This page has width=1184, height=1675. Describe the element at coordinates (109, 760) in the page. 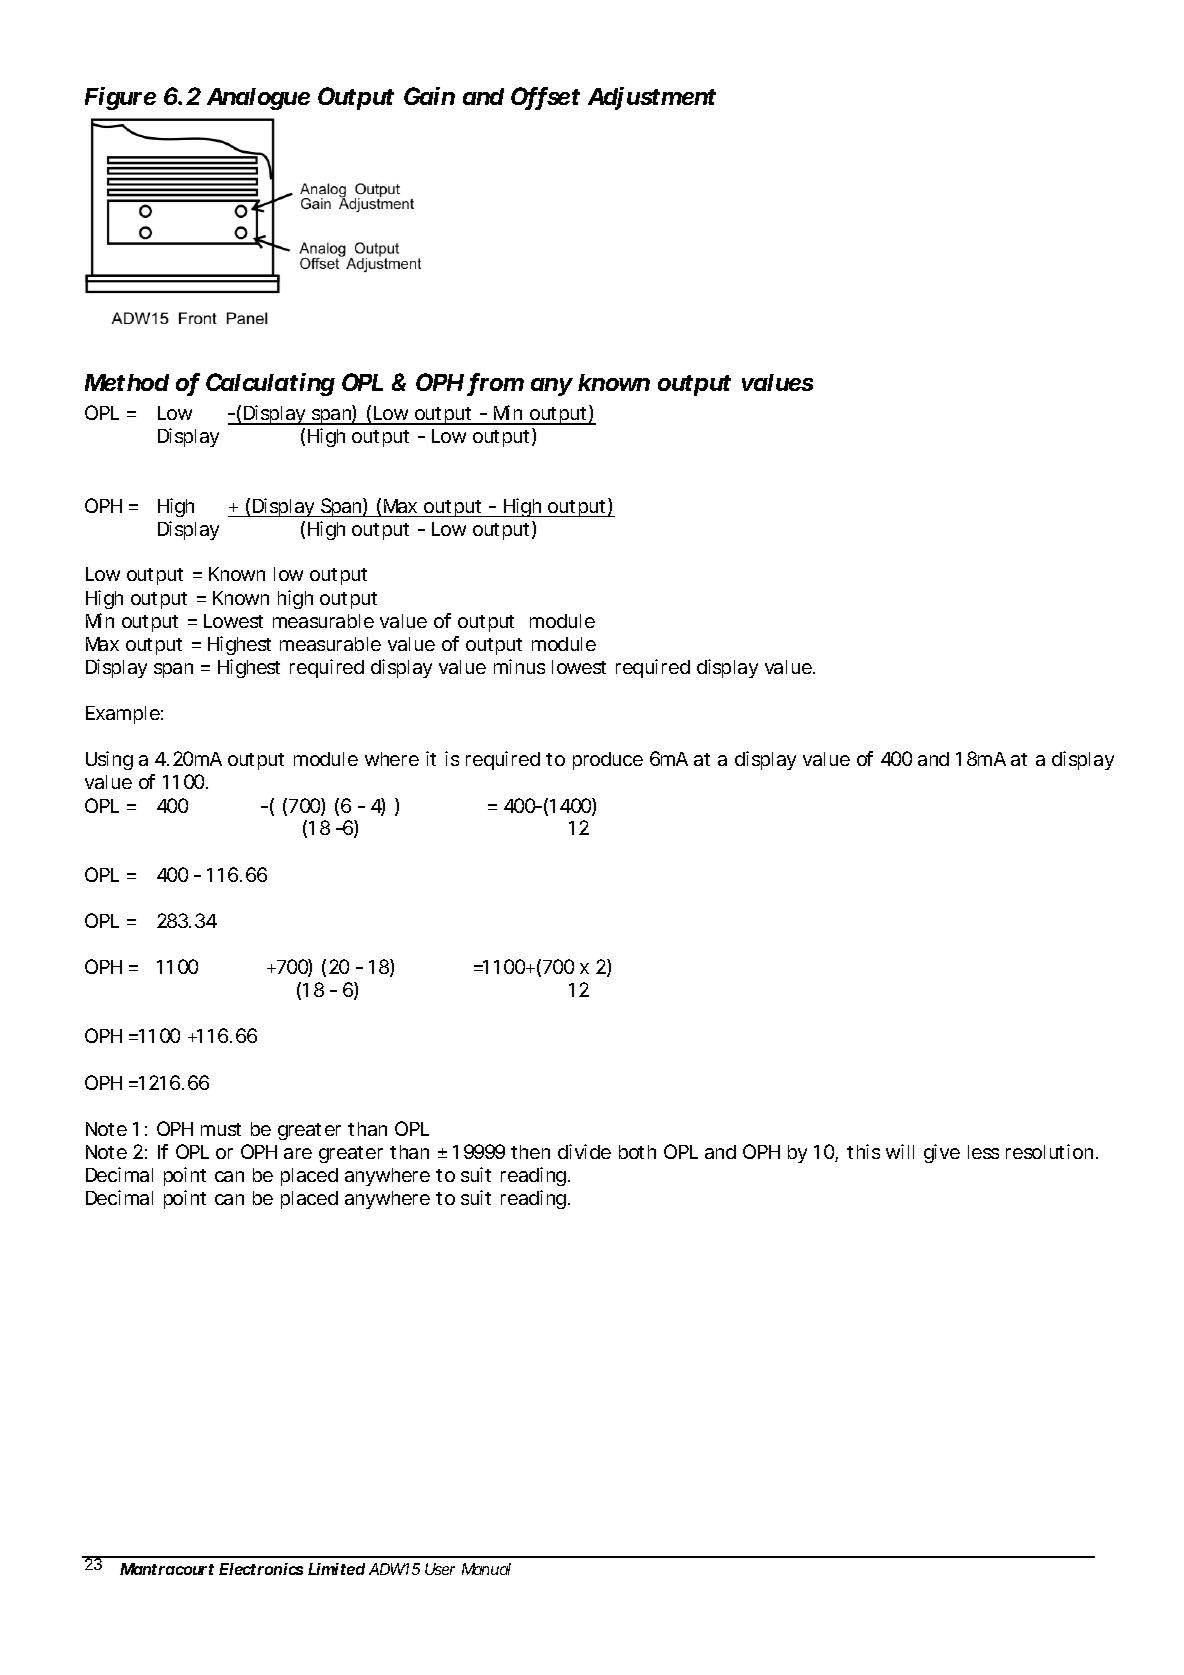

I see `Using` at that location.
